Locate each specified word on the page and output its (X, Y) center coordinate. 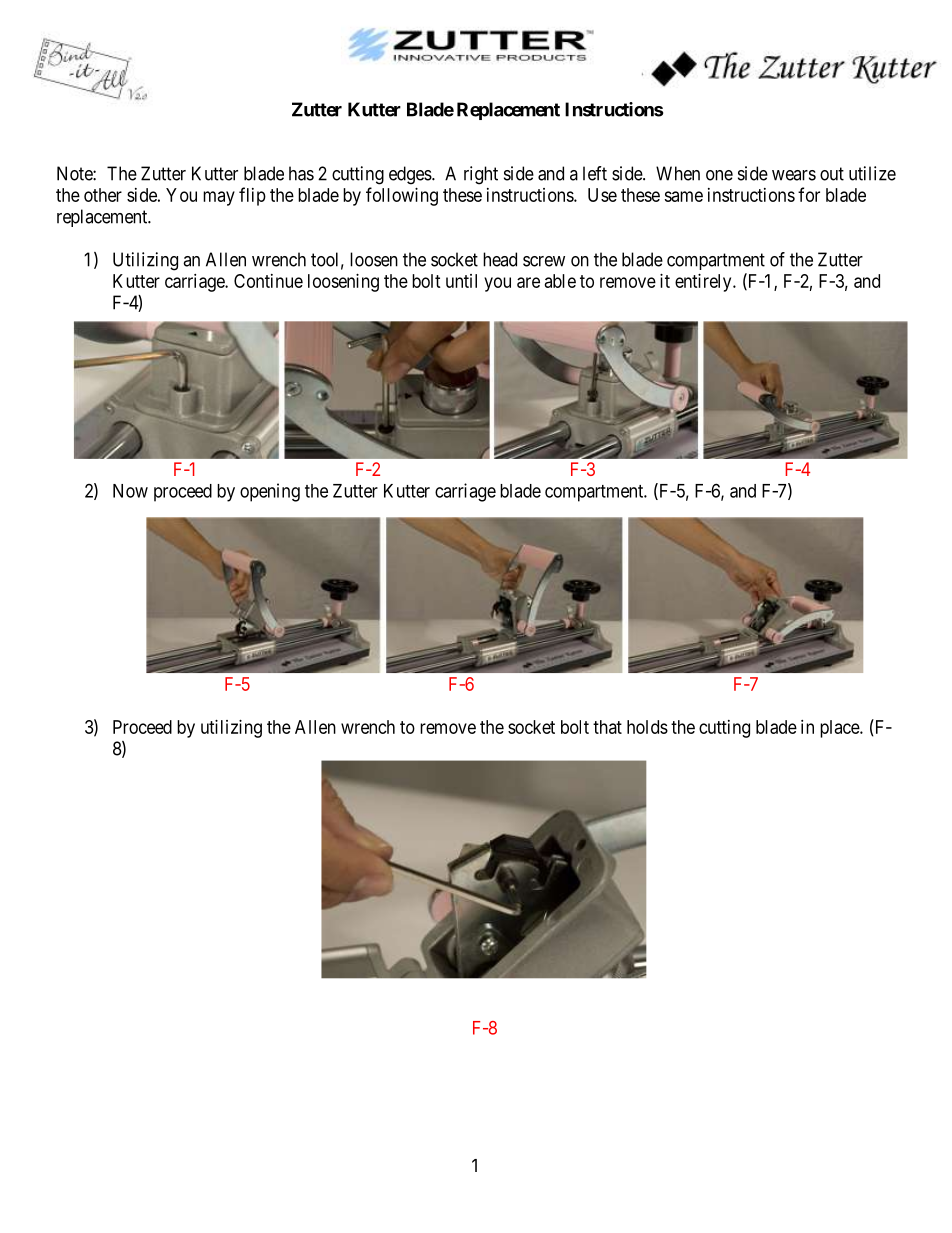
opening (270, 492)
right (481, 175)
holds (647, 727)
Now (130, 491)
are (528, 282)
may (219, 198)
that (607, 727)
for (809, 194)
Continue (268, 281)
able (560, 281)
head (500, 259)
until (461, 281)
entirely (704, 283)
